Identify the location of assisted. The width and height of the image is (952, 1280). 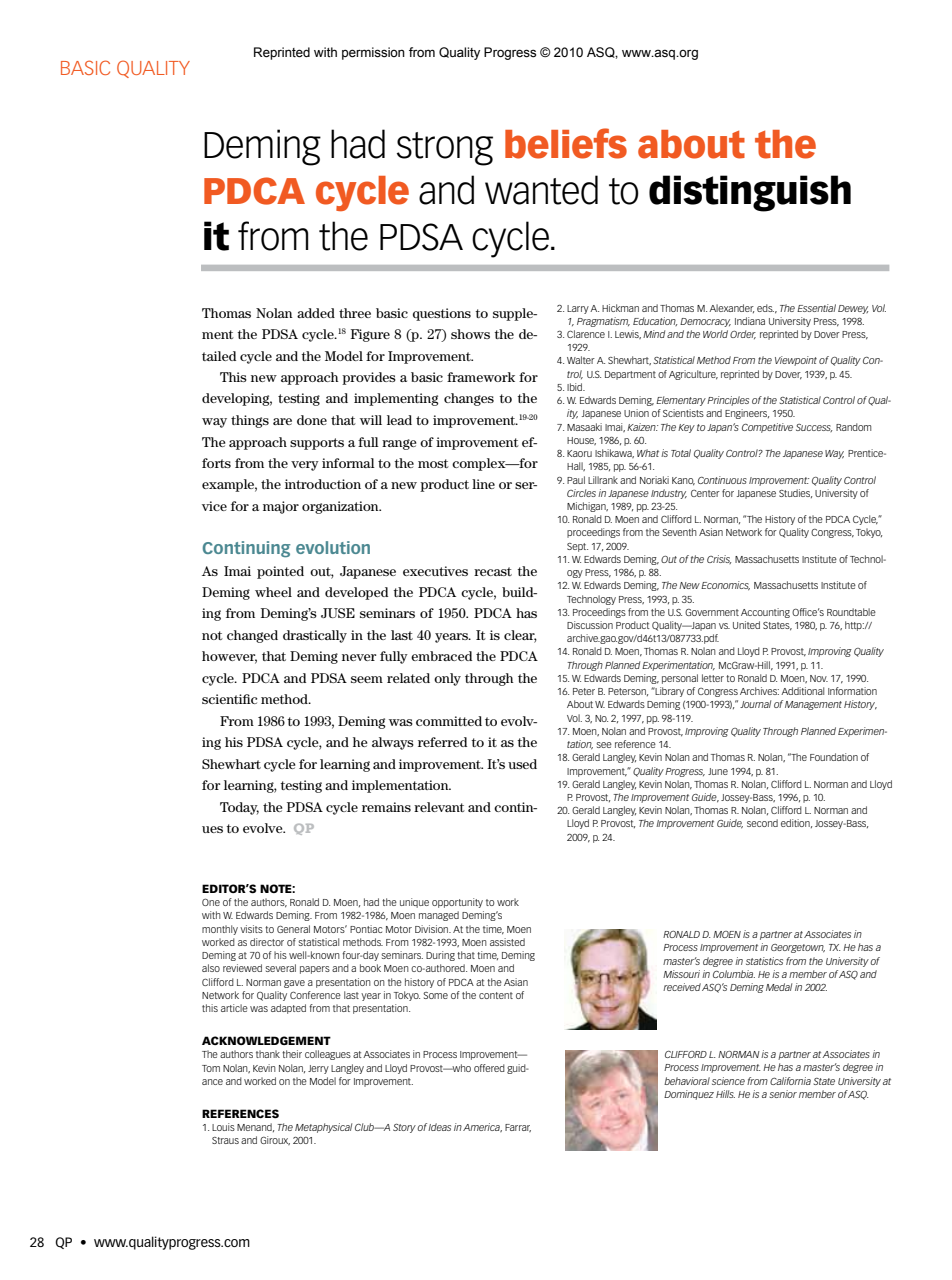
(507, 942).
